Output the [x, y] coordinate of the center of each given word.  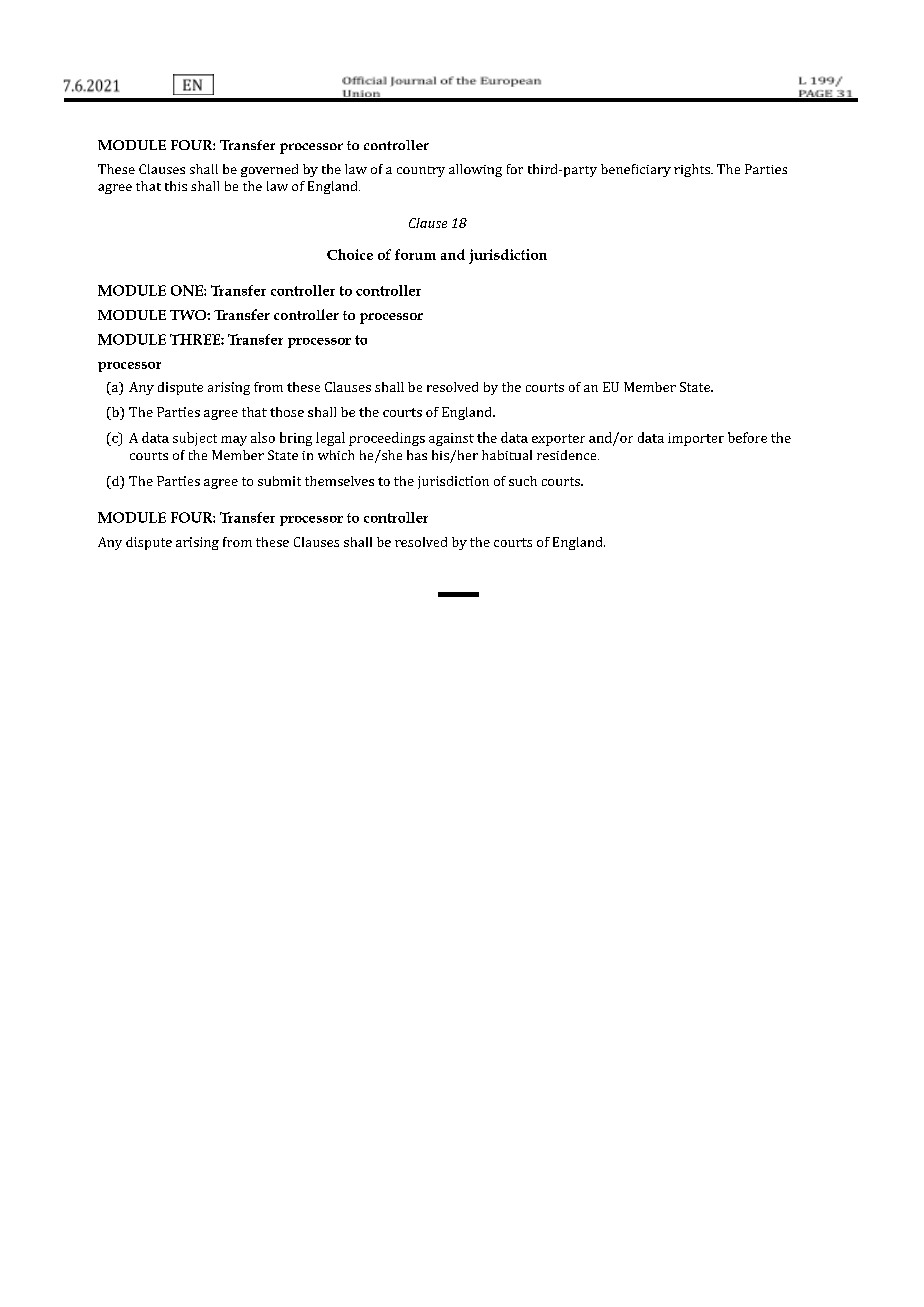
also [263, 437]
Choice [350, 254]
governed [269, 170]
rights [693, 170]
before [747, 437]
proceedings [387, 439]
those [287, 412]
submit [279, 481]
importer [696, 439]
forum [415, 254]
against [451, 439]
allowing [475, 170]
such [523, 481]
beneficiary [636, 170]
